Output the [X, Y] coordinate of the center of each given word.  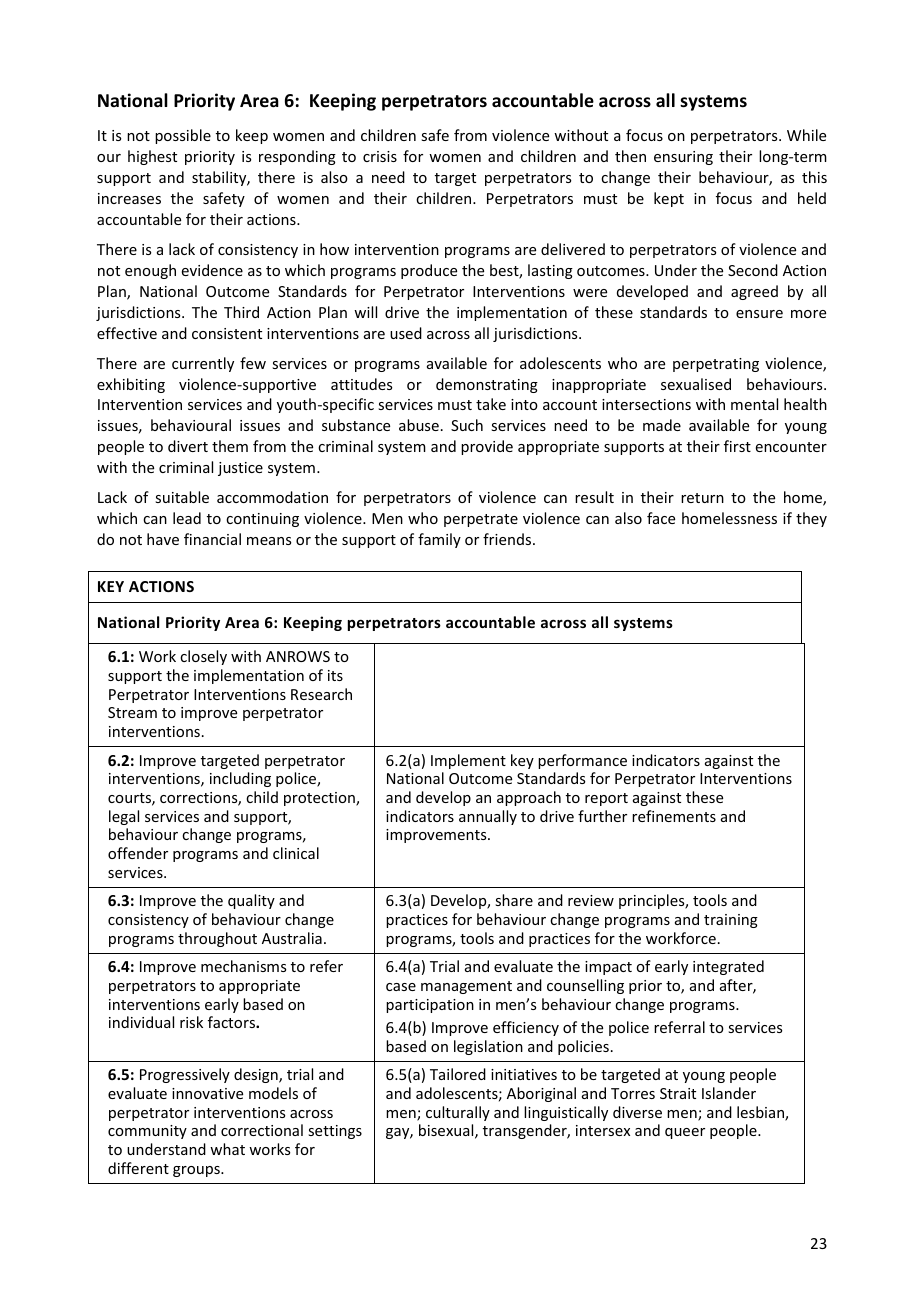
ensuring [683, 158]
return [702, 498]
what [227, 1149]
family [439, 540]
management [466, 987]
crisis [380, 156]
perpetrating [716, 365]
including [240, 779]
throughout [217, 939]
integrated [728, 967]
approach [529, 798]
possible [183, 136]
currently [203, 364]
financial [212, 539]
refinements [674, 816]
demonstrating [487, 385]
